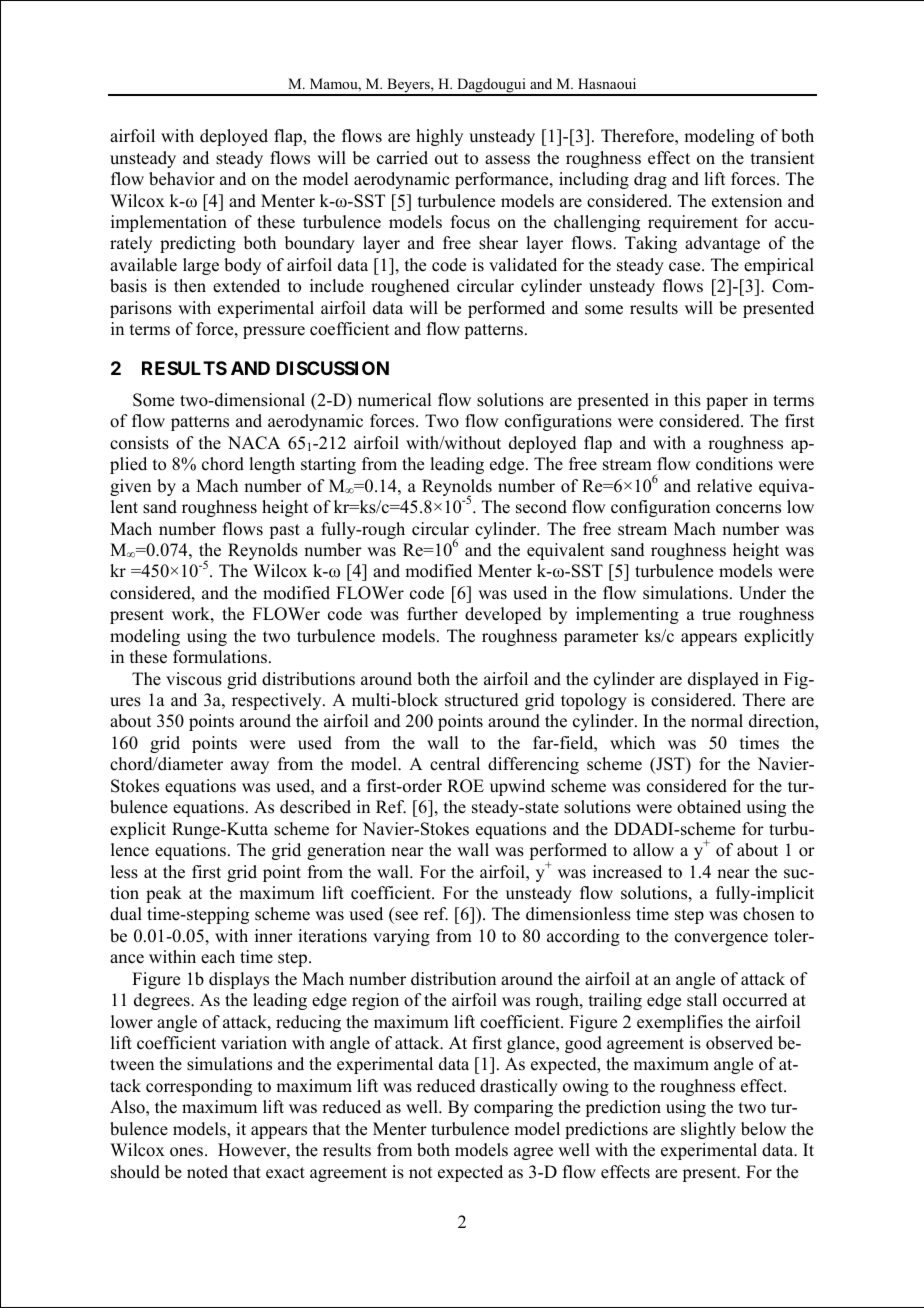 Image resolution: width=924 pixels, height=1308 pixels. Describe the element at coordinates (254, 443) in the screenshot. I see `NACA` at that location.
